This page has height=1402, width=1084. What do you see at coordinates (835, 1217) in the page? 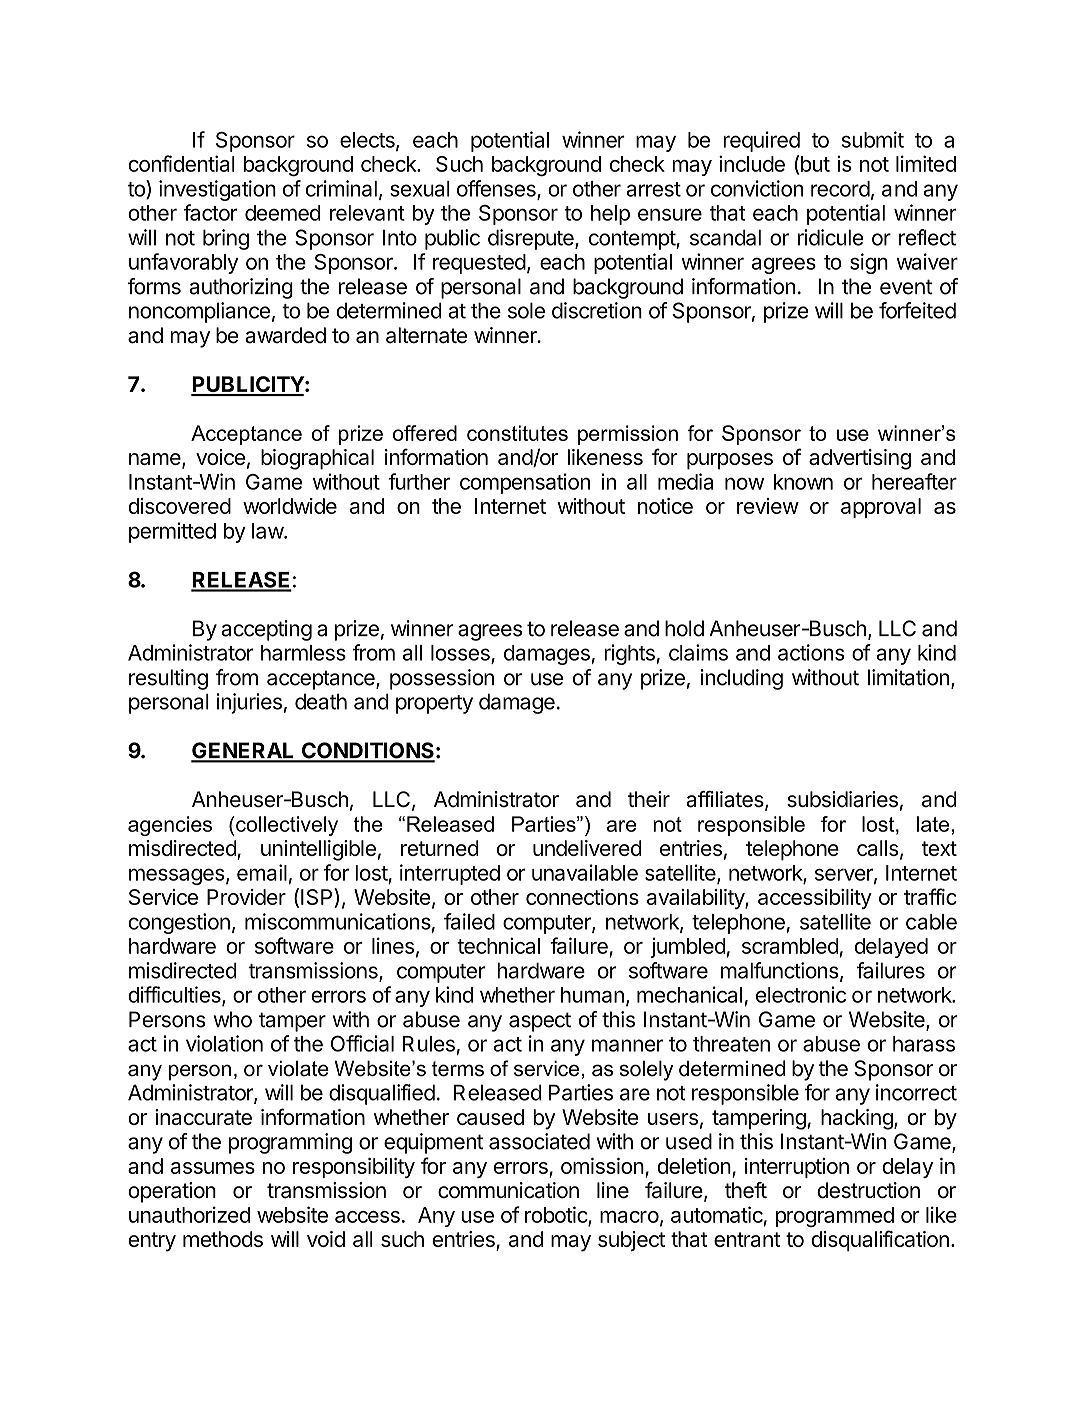
I see `programmed` at bounding box center [835, 1217].
